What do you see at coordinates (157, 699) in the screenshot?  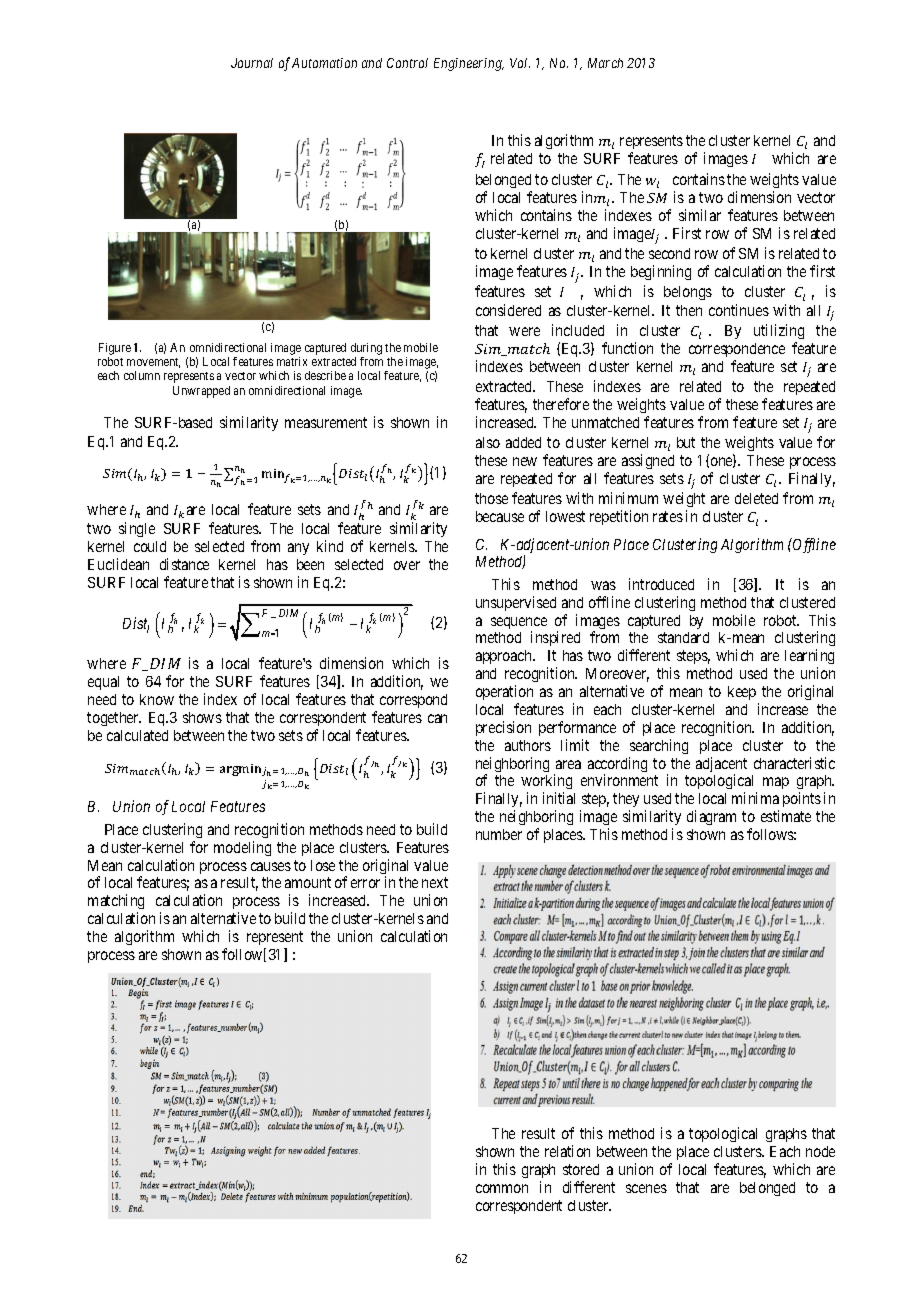 I see `know` at bounding box center [157, 699].
